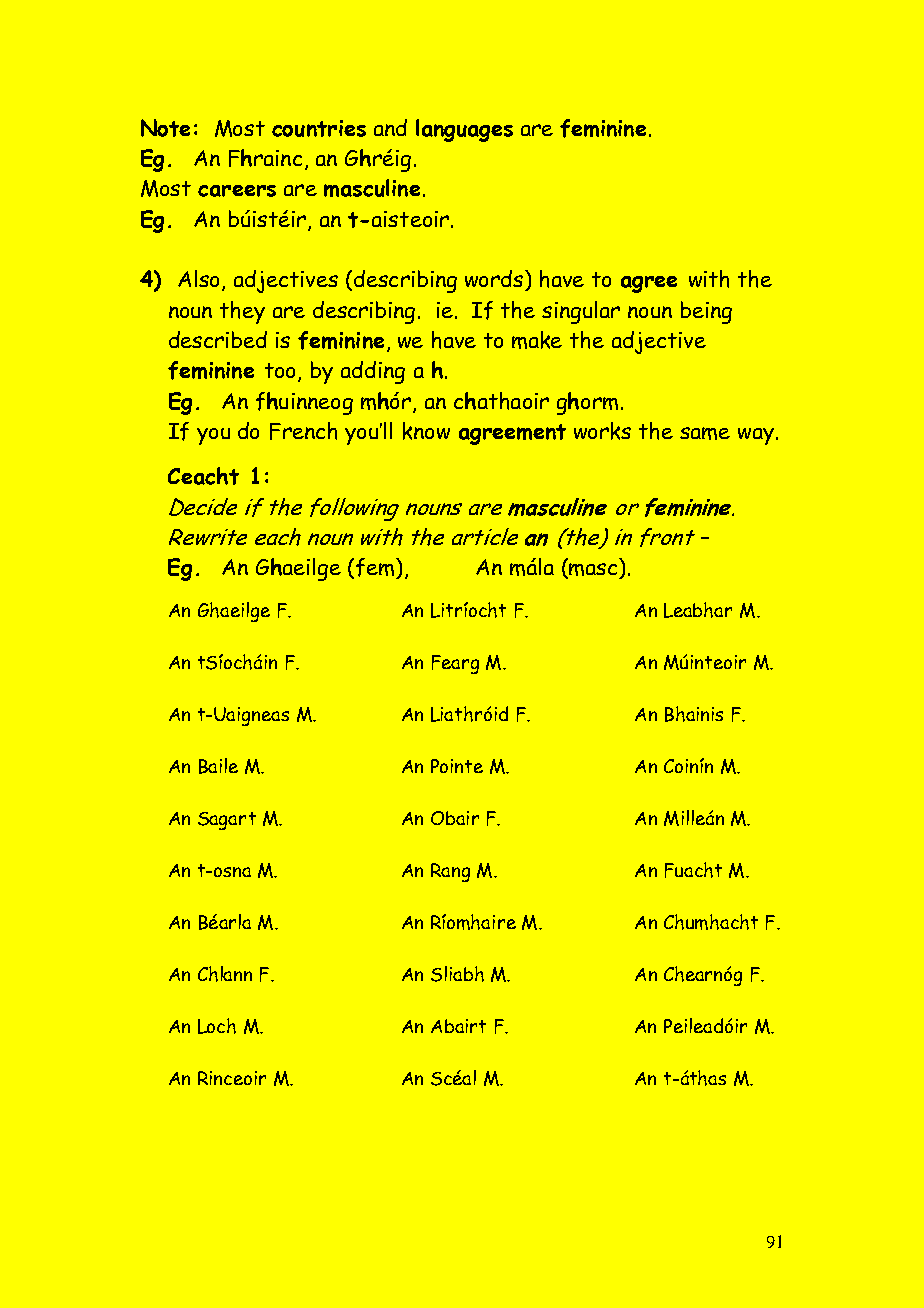 Image resolution: width=924 pixels, height=1308 pixels. What do you see at coordinates (457, 766) in the screenshot?
I see `Pointe` at bounding box center [457, 766].
